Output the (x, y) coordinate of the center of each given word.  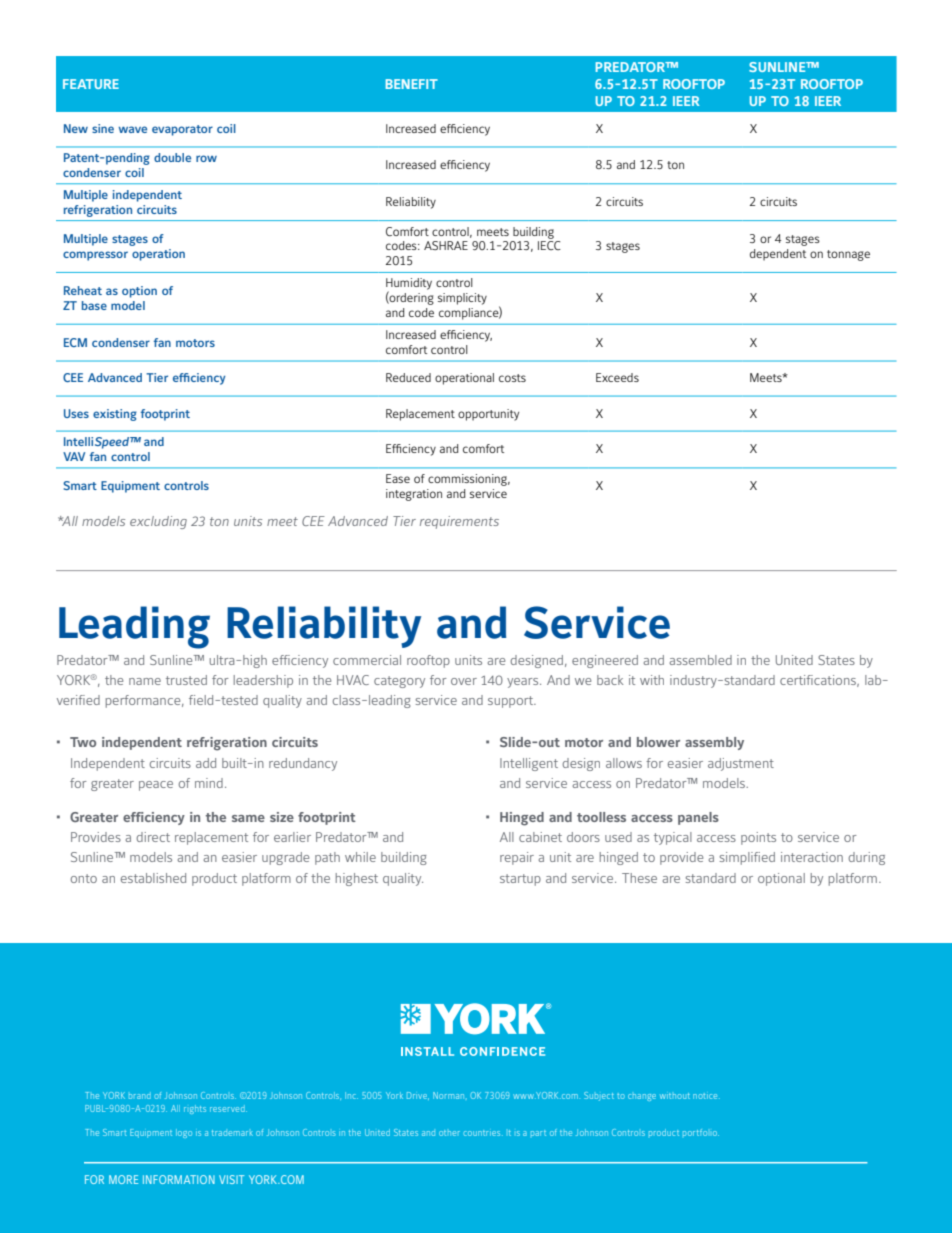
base (94, 305)
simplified (747, 858)
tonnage (848, 255)
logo (184, 1133)
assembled (700, 660)
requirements (459, 522)
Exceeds (617, 377)
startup (520, 880)
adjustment (741, 764)
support (512, 702)
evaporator (182, 130)
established (153, 878)
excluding (158, 522)
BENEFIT (412, 84)
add (206, 763)
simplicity (462, 299)
